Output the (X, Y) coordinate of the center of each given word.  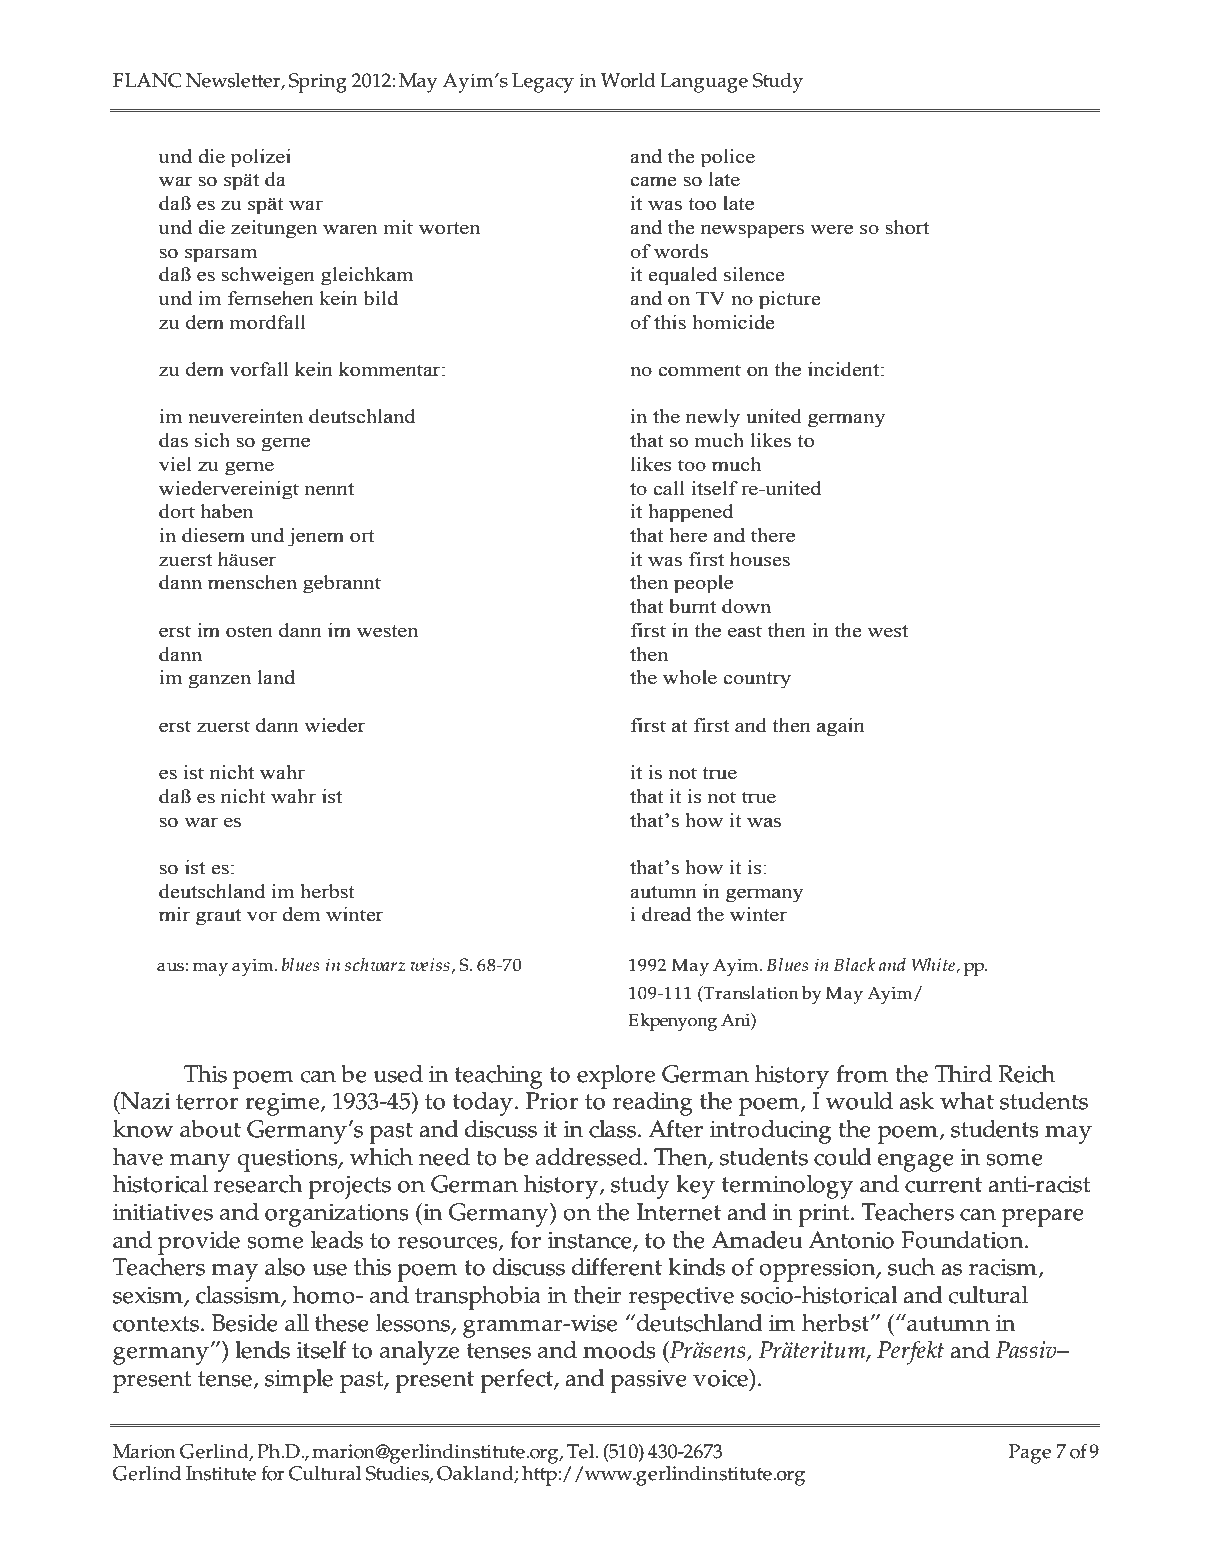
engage (916, 1163)
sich (212, 440)
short (907, 227)
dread (666, 914)
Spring (318, 83)
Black (854, 964)
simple (299, 1381)
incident (845, 369)
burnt (692, 606)
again (841, 727)
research (258, 1184)
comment (699, 370)
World (628, 80)
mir (174, 914)
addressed (590, 1157)
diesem (213, 535)
